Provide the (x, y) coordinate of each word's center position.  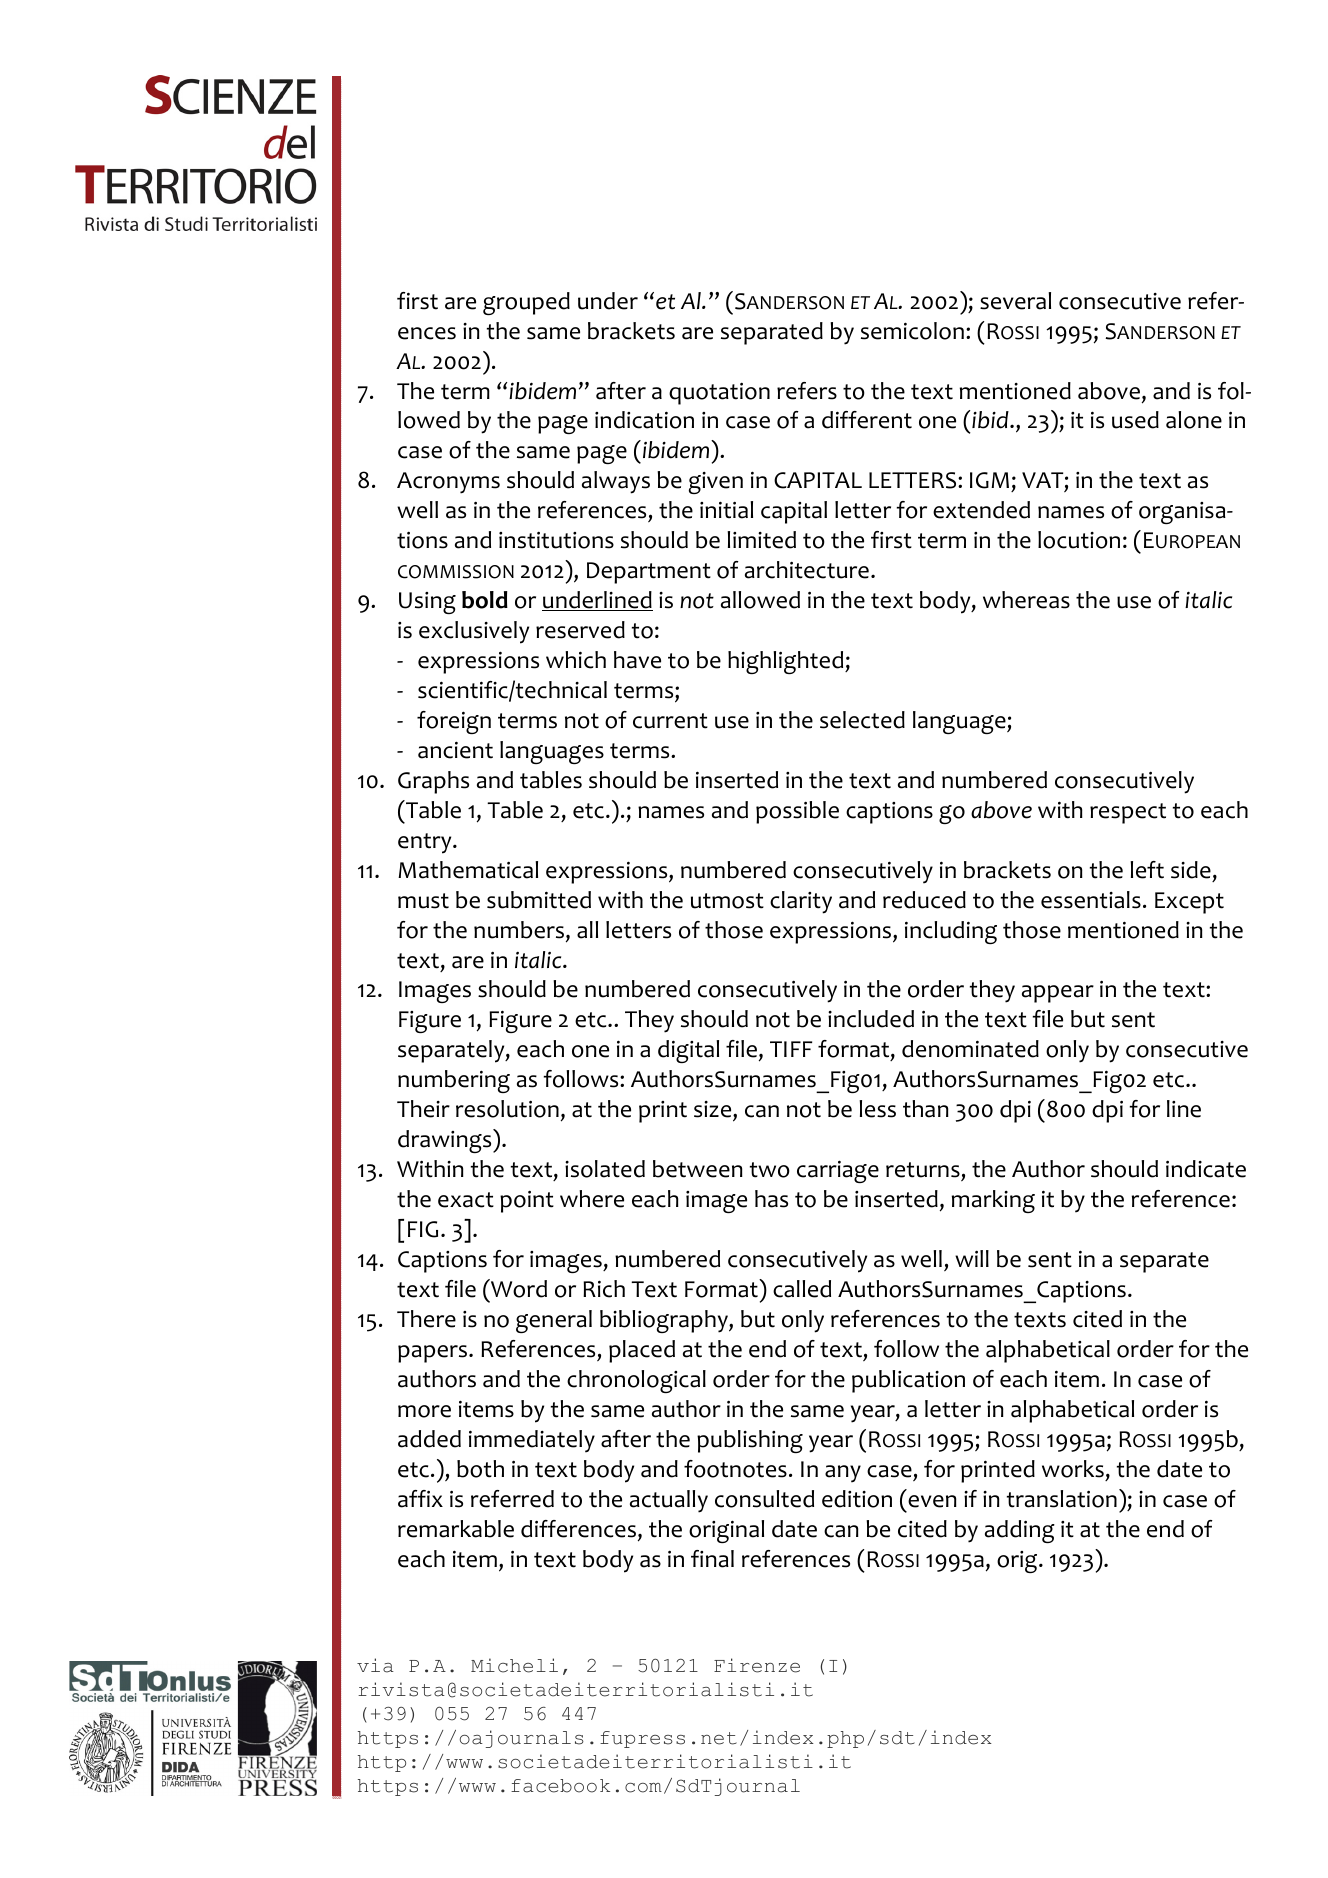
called (802, 1289)
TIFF (791, 1049)
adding (1020, 1531)
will (972, 1258)
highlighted (787, 662)
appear (1058, 994)
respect (1128, 813)
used (1135, 420)
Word (518, 1288)
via (375, 1665)
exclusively (474, 632)
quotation (719, 393)
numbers (519, 930)
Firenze (757, 1665)
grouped (526, 303)
